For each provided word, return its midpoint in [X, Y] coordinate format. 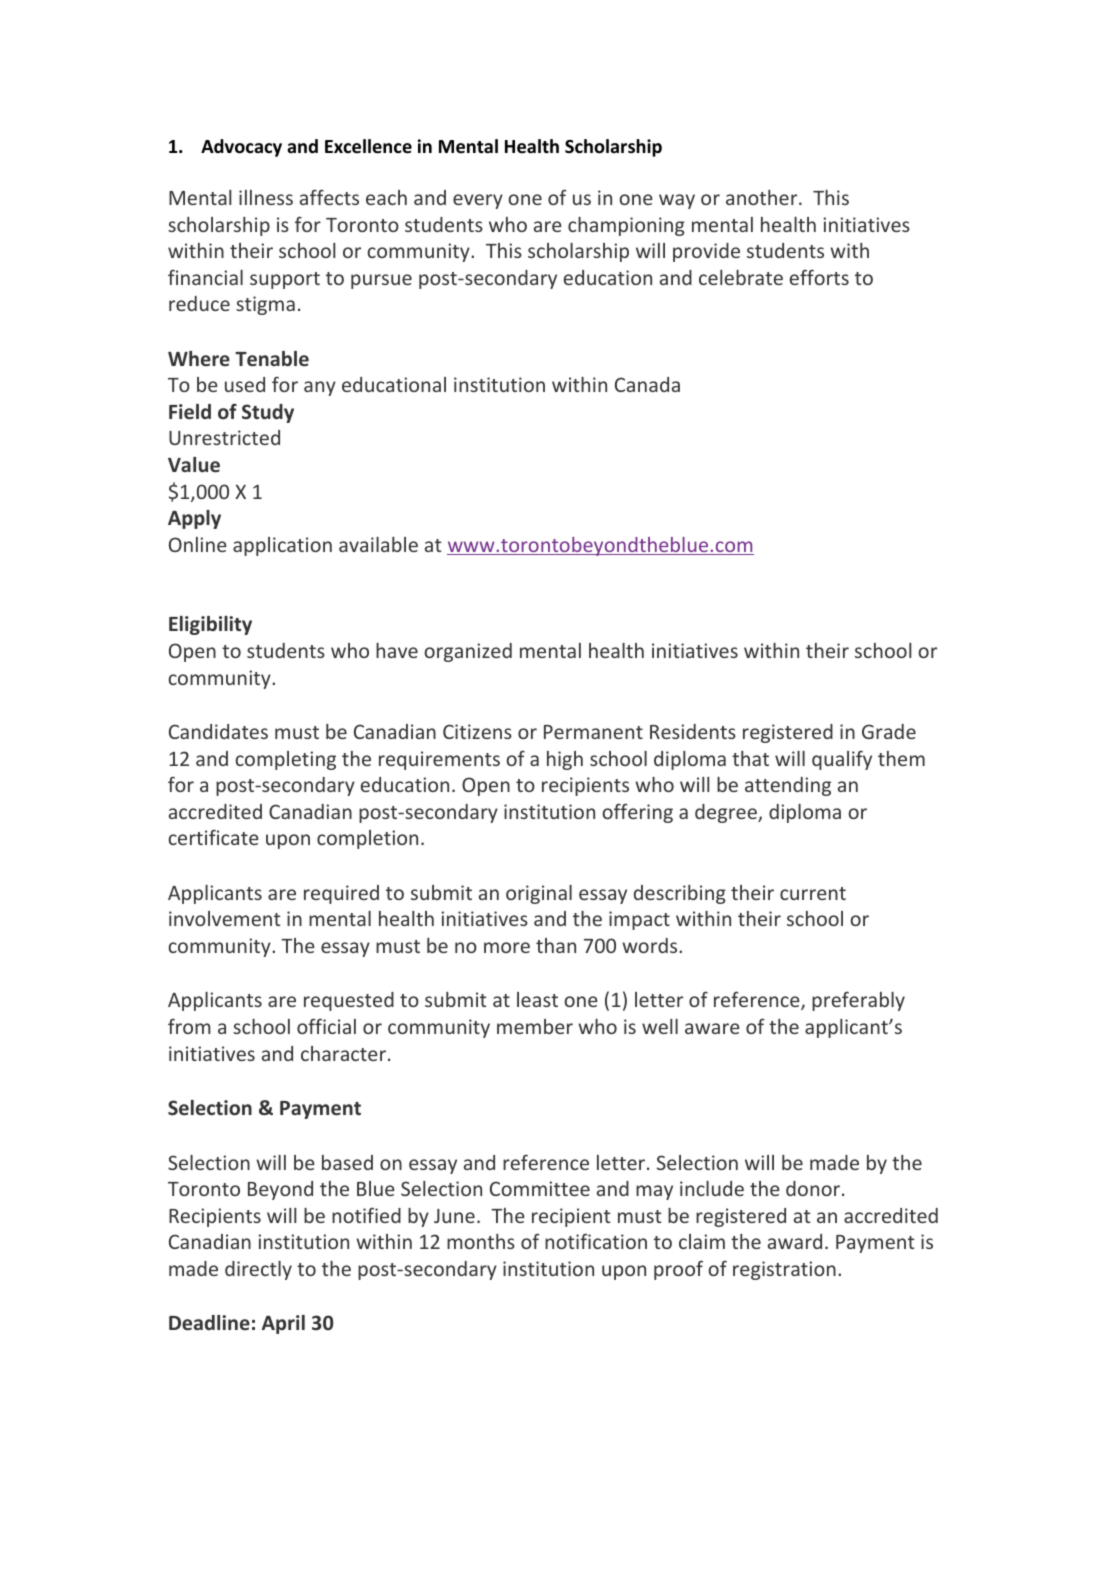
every [478, 201]
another [761, 197]
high [565, 760]
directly [258, 1270]
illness [266, 197]
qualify [842, 760]
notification [596, 1241]
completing [286, 760]
